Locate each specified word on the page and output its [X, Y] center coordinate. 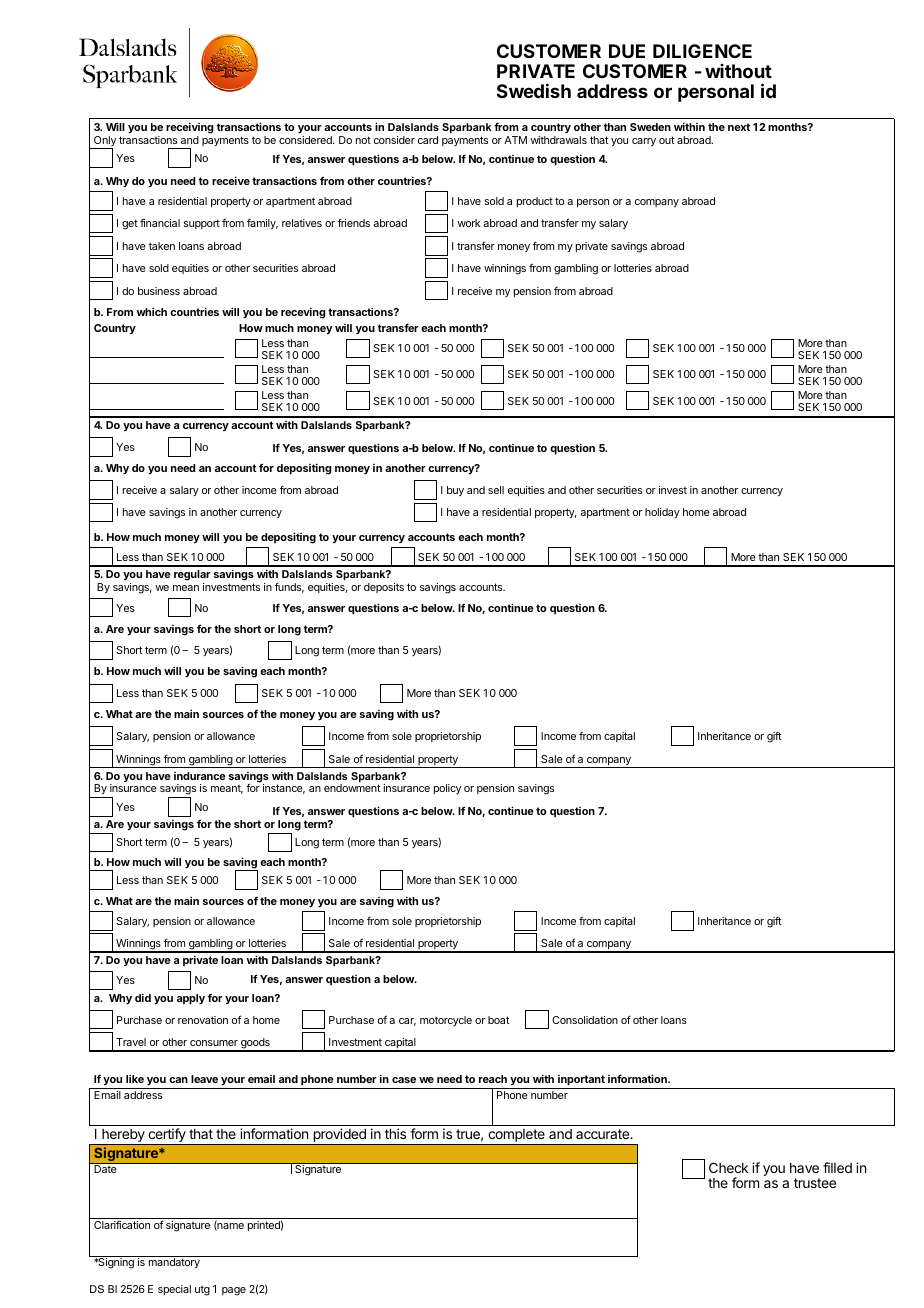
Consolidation [585, 1020]
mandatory [174, 1263]
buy [455, 491]
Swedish [534, 90]
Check [728, 1167]
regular [192, 577]
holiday [662, 513]
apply [191, 999]
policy [447, 789]
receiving [189, 129]
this [395, 1133]
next [739, 127]
